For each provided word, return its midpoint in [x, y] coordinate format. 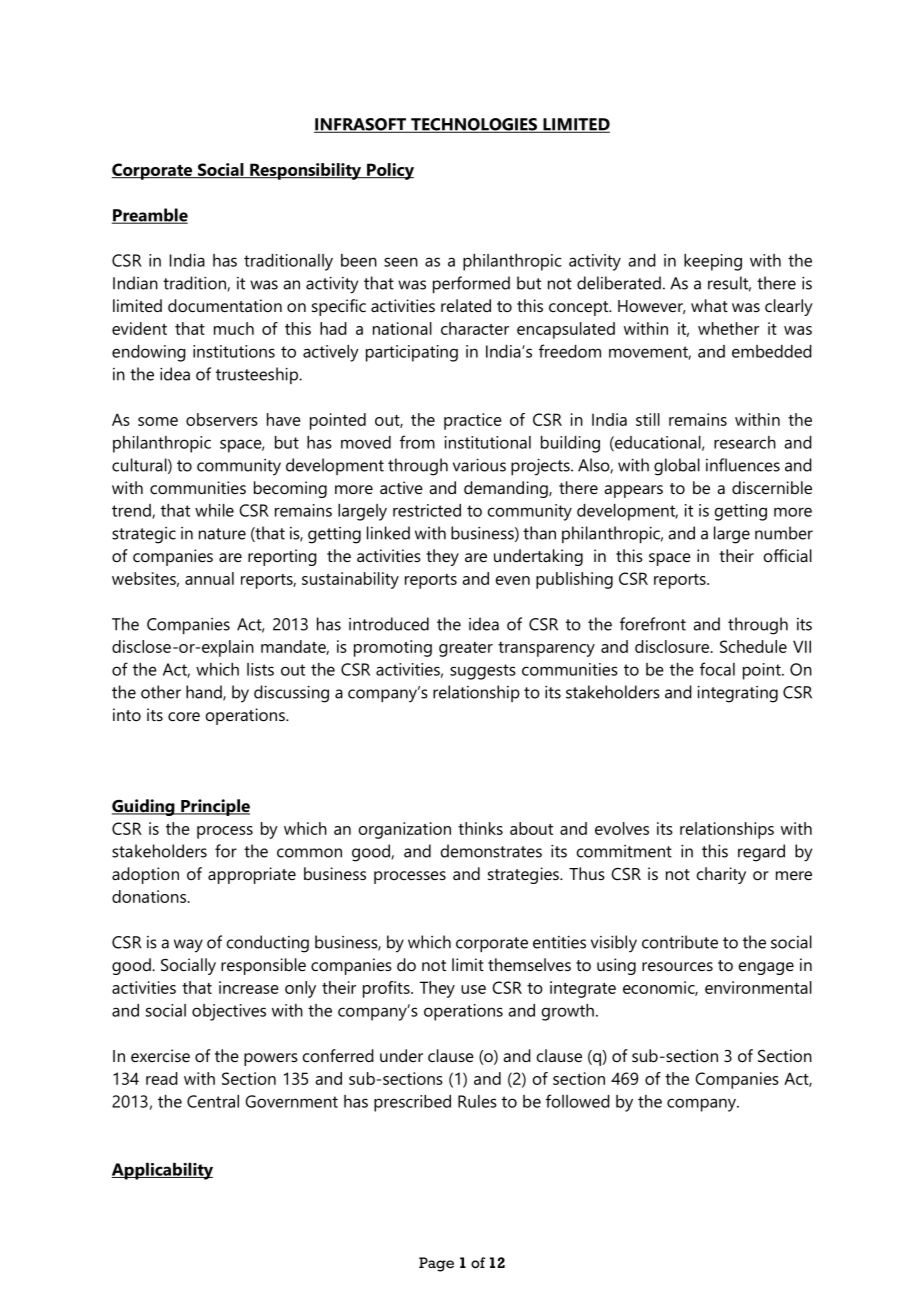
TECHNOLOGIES [474, 125]
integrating [737, 694]
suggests [483, 672]
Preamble [150, 216]
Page [436, 1264]
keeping [713, 262]
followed [578, 1101]
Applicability [162, 1171]
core [184, 716]
